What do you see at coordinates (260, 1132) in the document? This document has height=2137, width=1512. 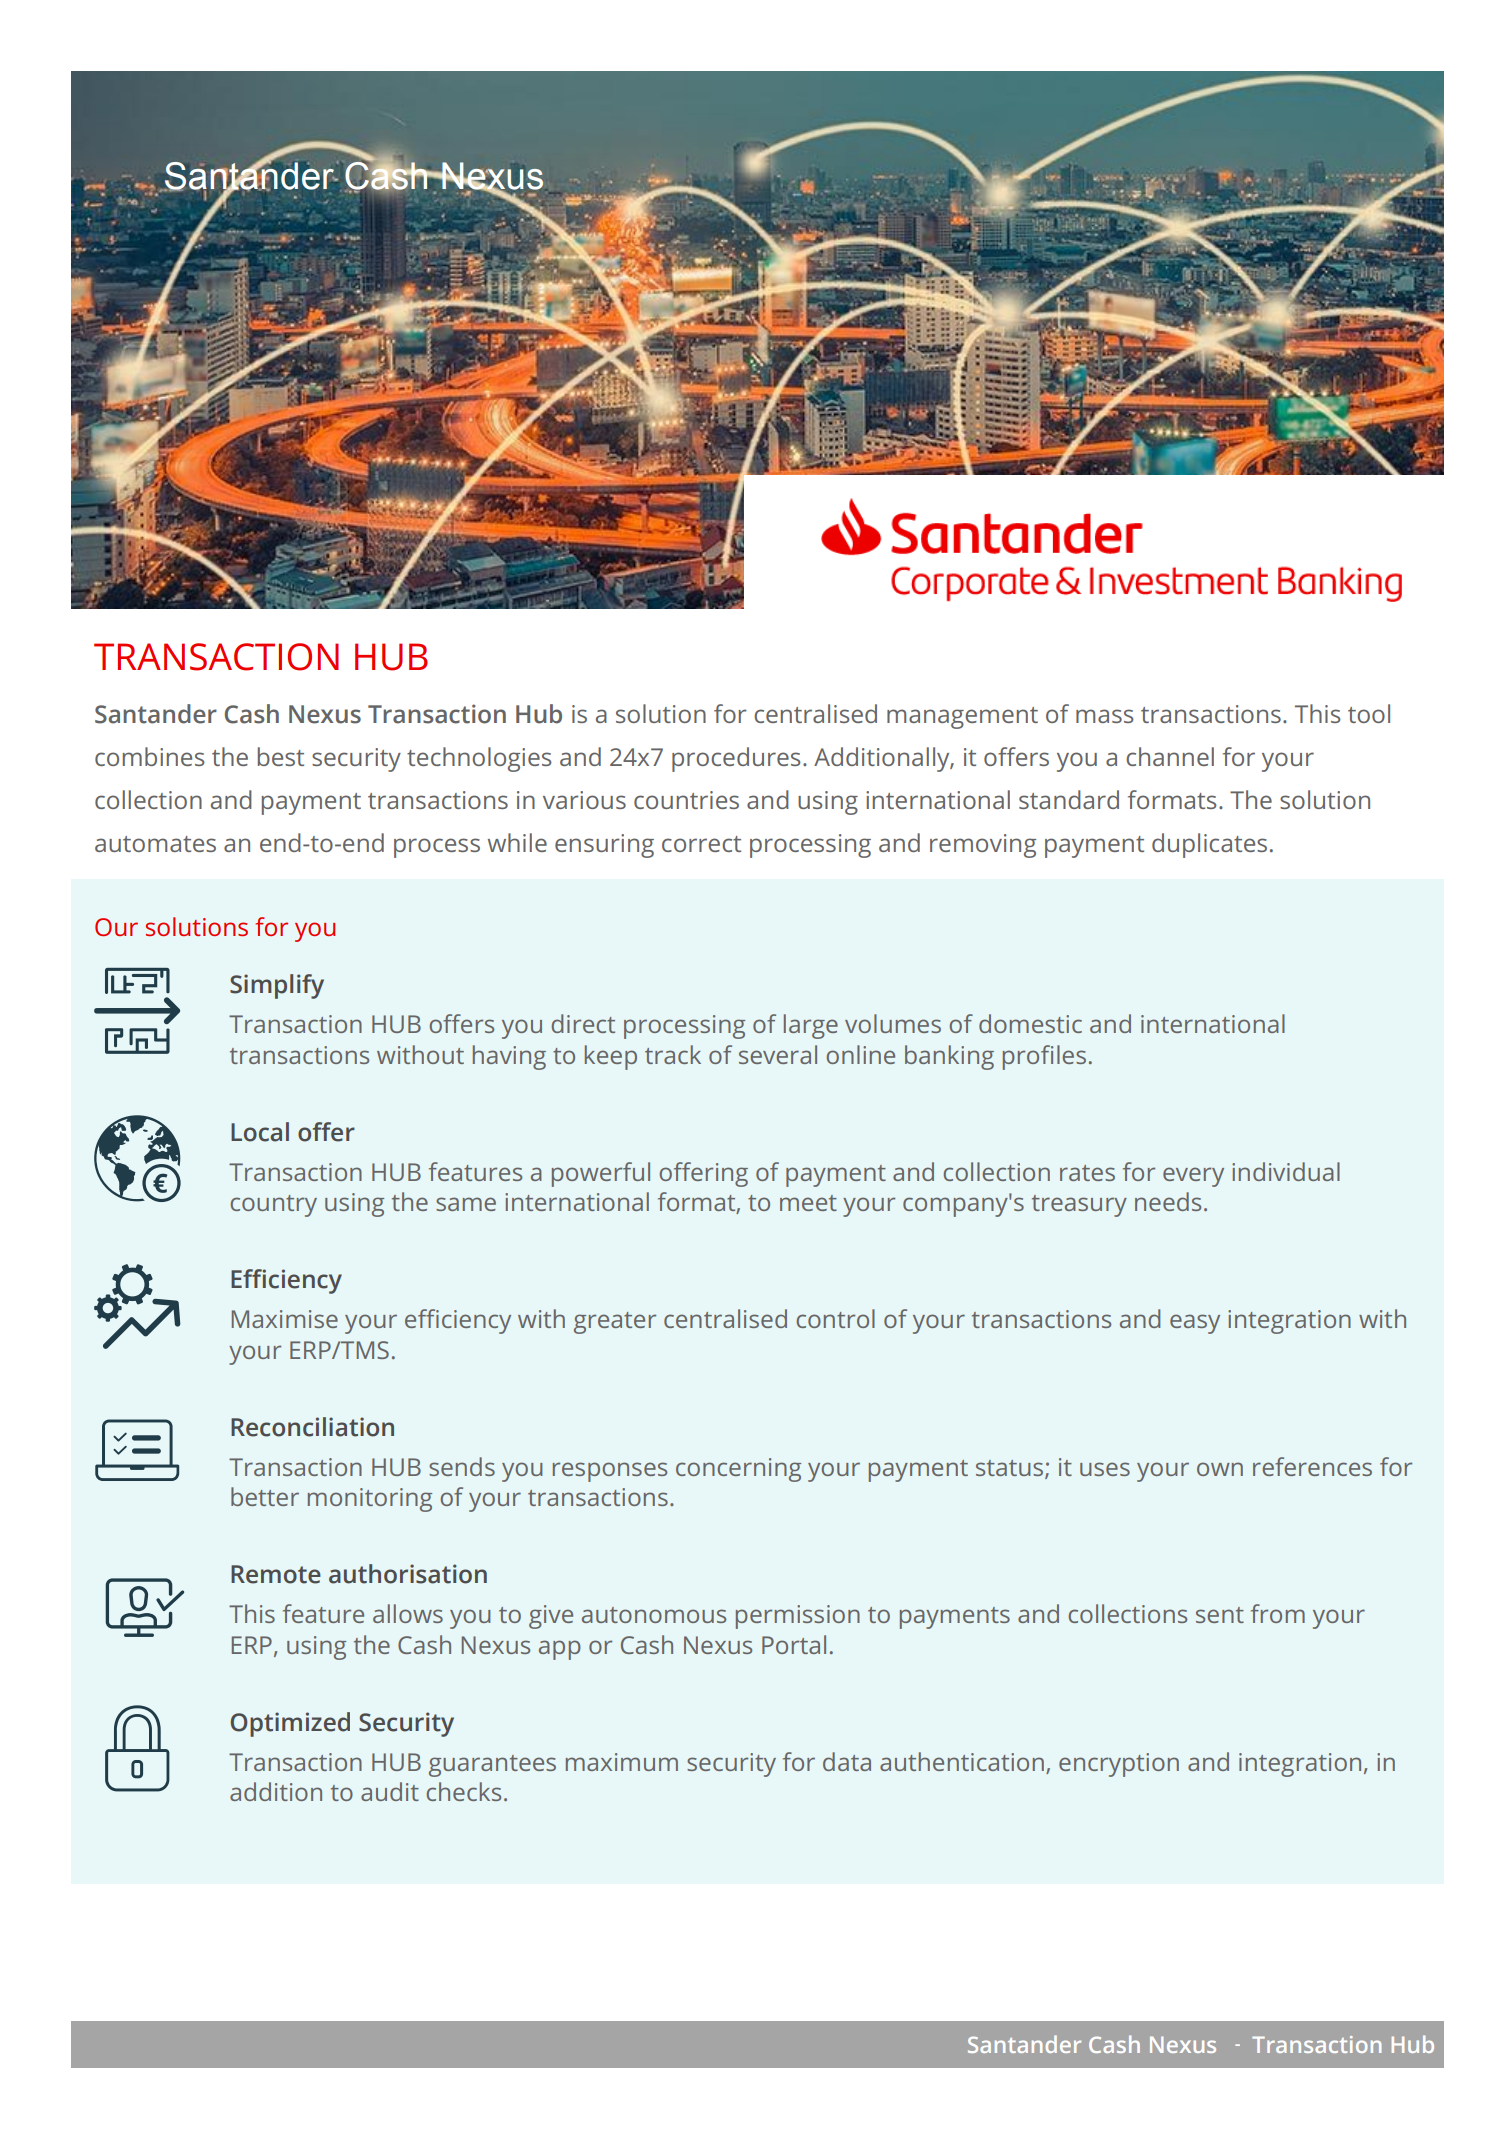 I see `Local` at bounding box center [260, 1132].
